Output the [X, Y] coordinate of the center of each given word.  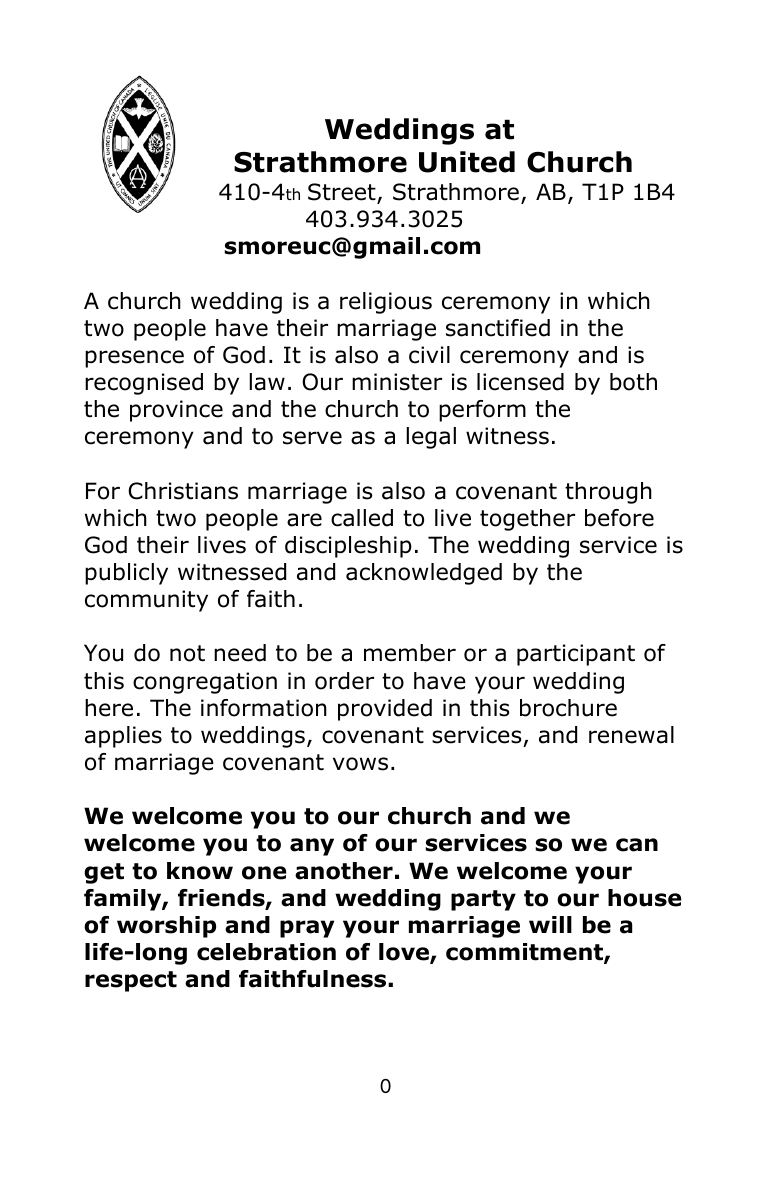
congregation [205, 683]
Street [343, 193]
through [608, 493]
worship [166, 927]
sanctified [498, 328]
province [176, 411]
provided [385, 710]
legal [431, 438]
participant [576, 655]
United [467, 162]
